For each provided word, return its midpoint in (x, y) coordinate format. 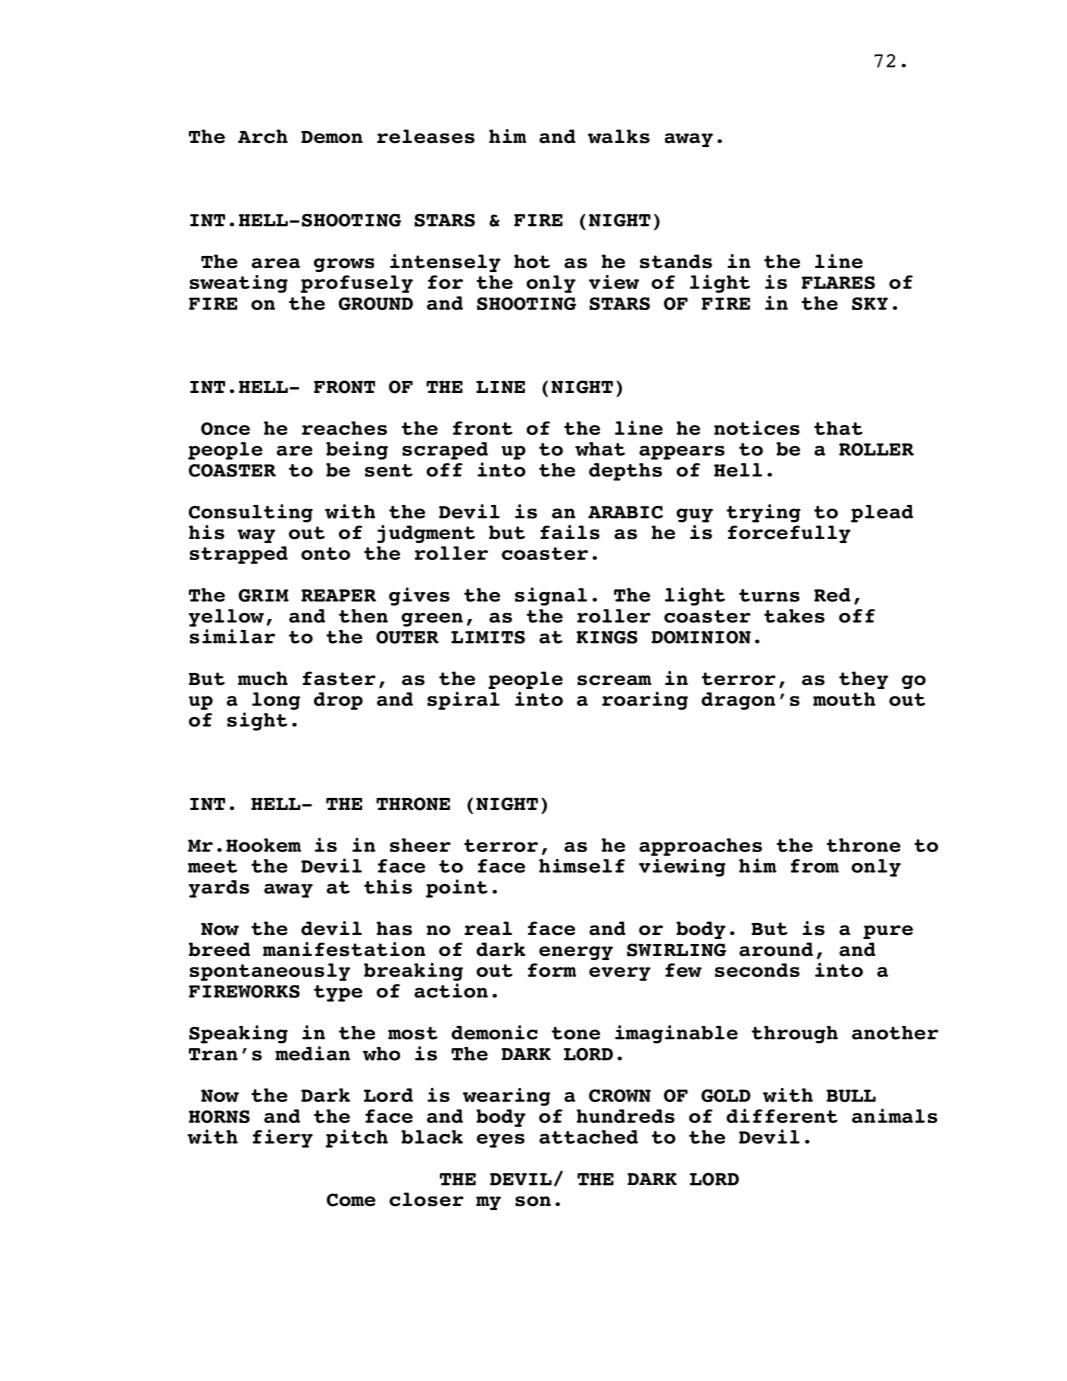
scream (614, 680)
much (263, 678)
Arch (263, 136)
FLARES (838, 282)
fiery (283, 1138)
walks (619, 136)
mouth (844, 699)
